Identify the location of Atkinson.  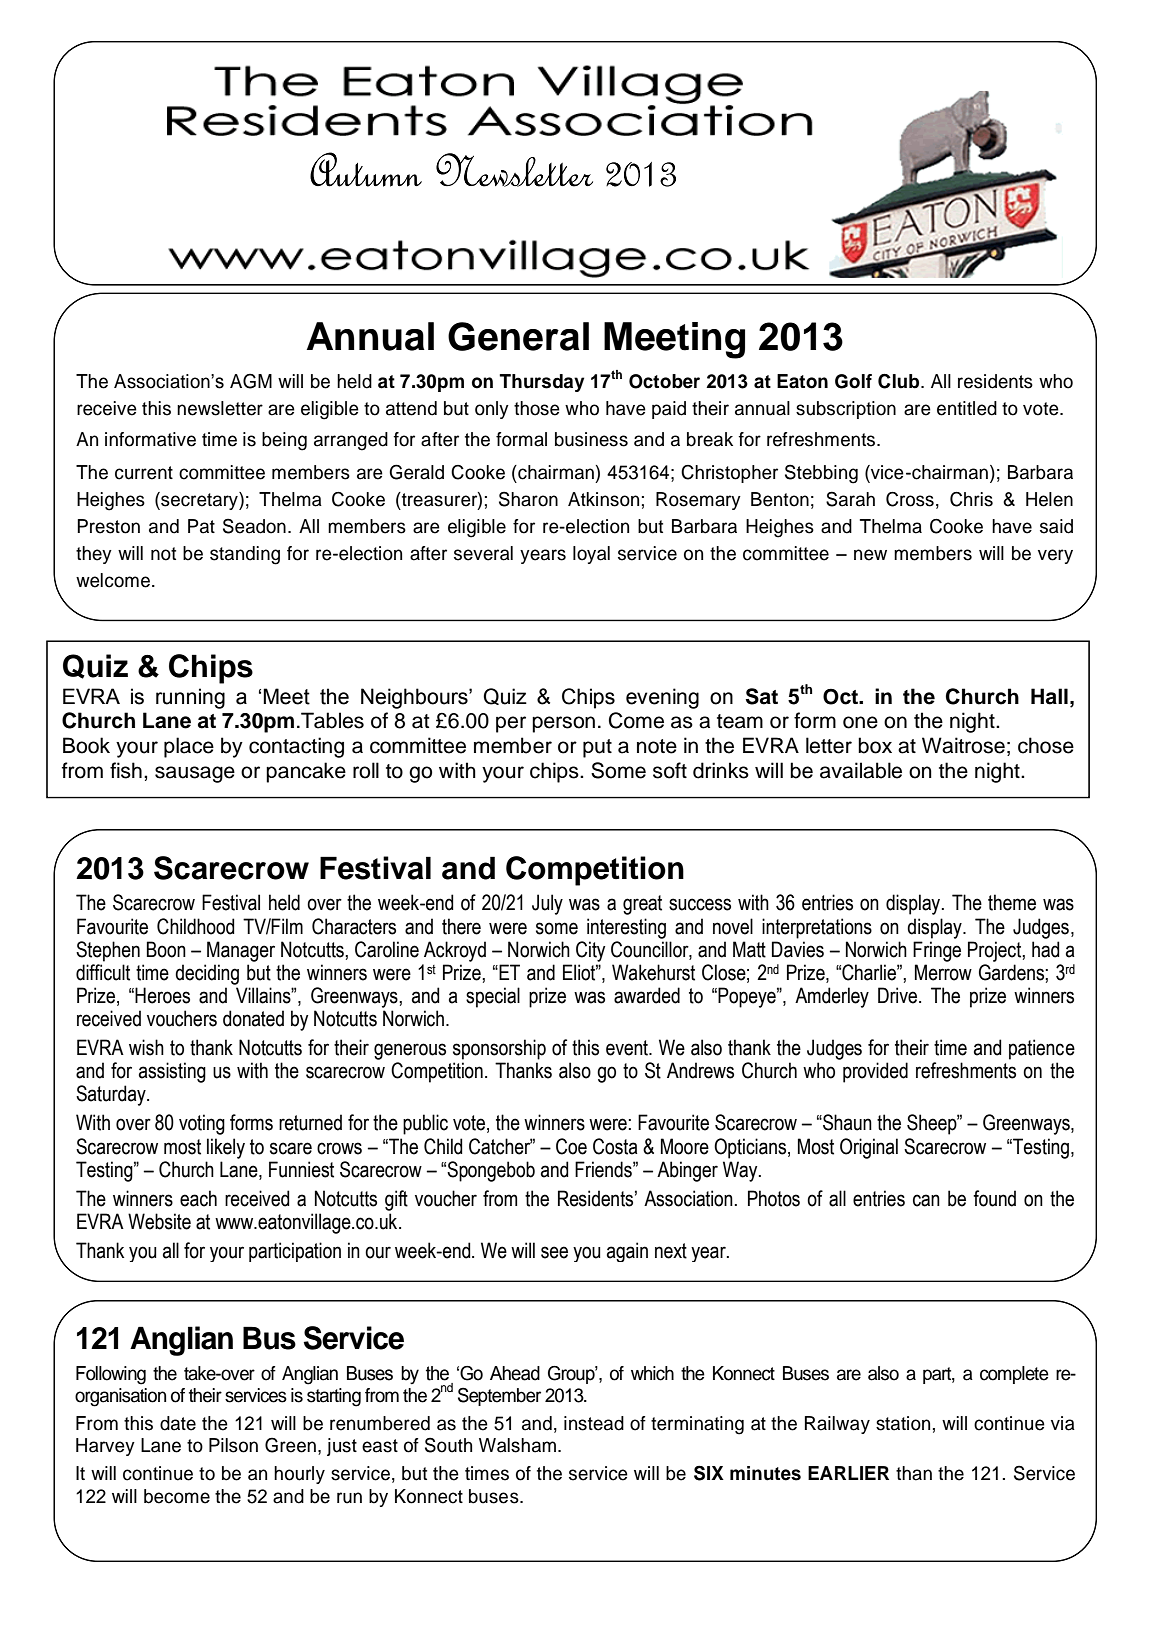
(603, 499).
